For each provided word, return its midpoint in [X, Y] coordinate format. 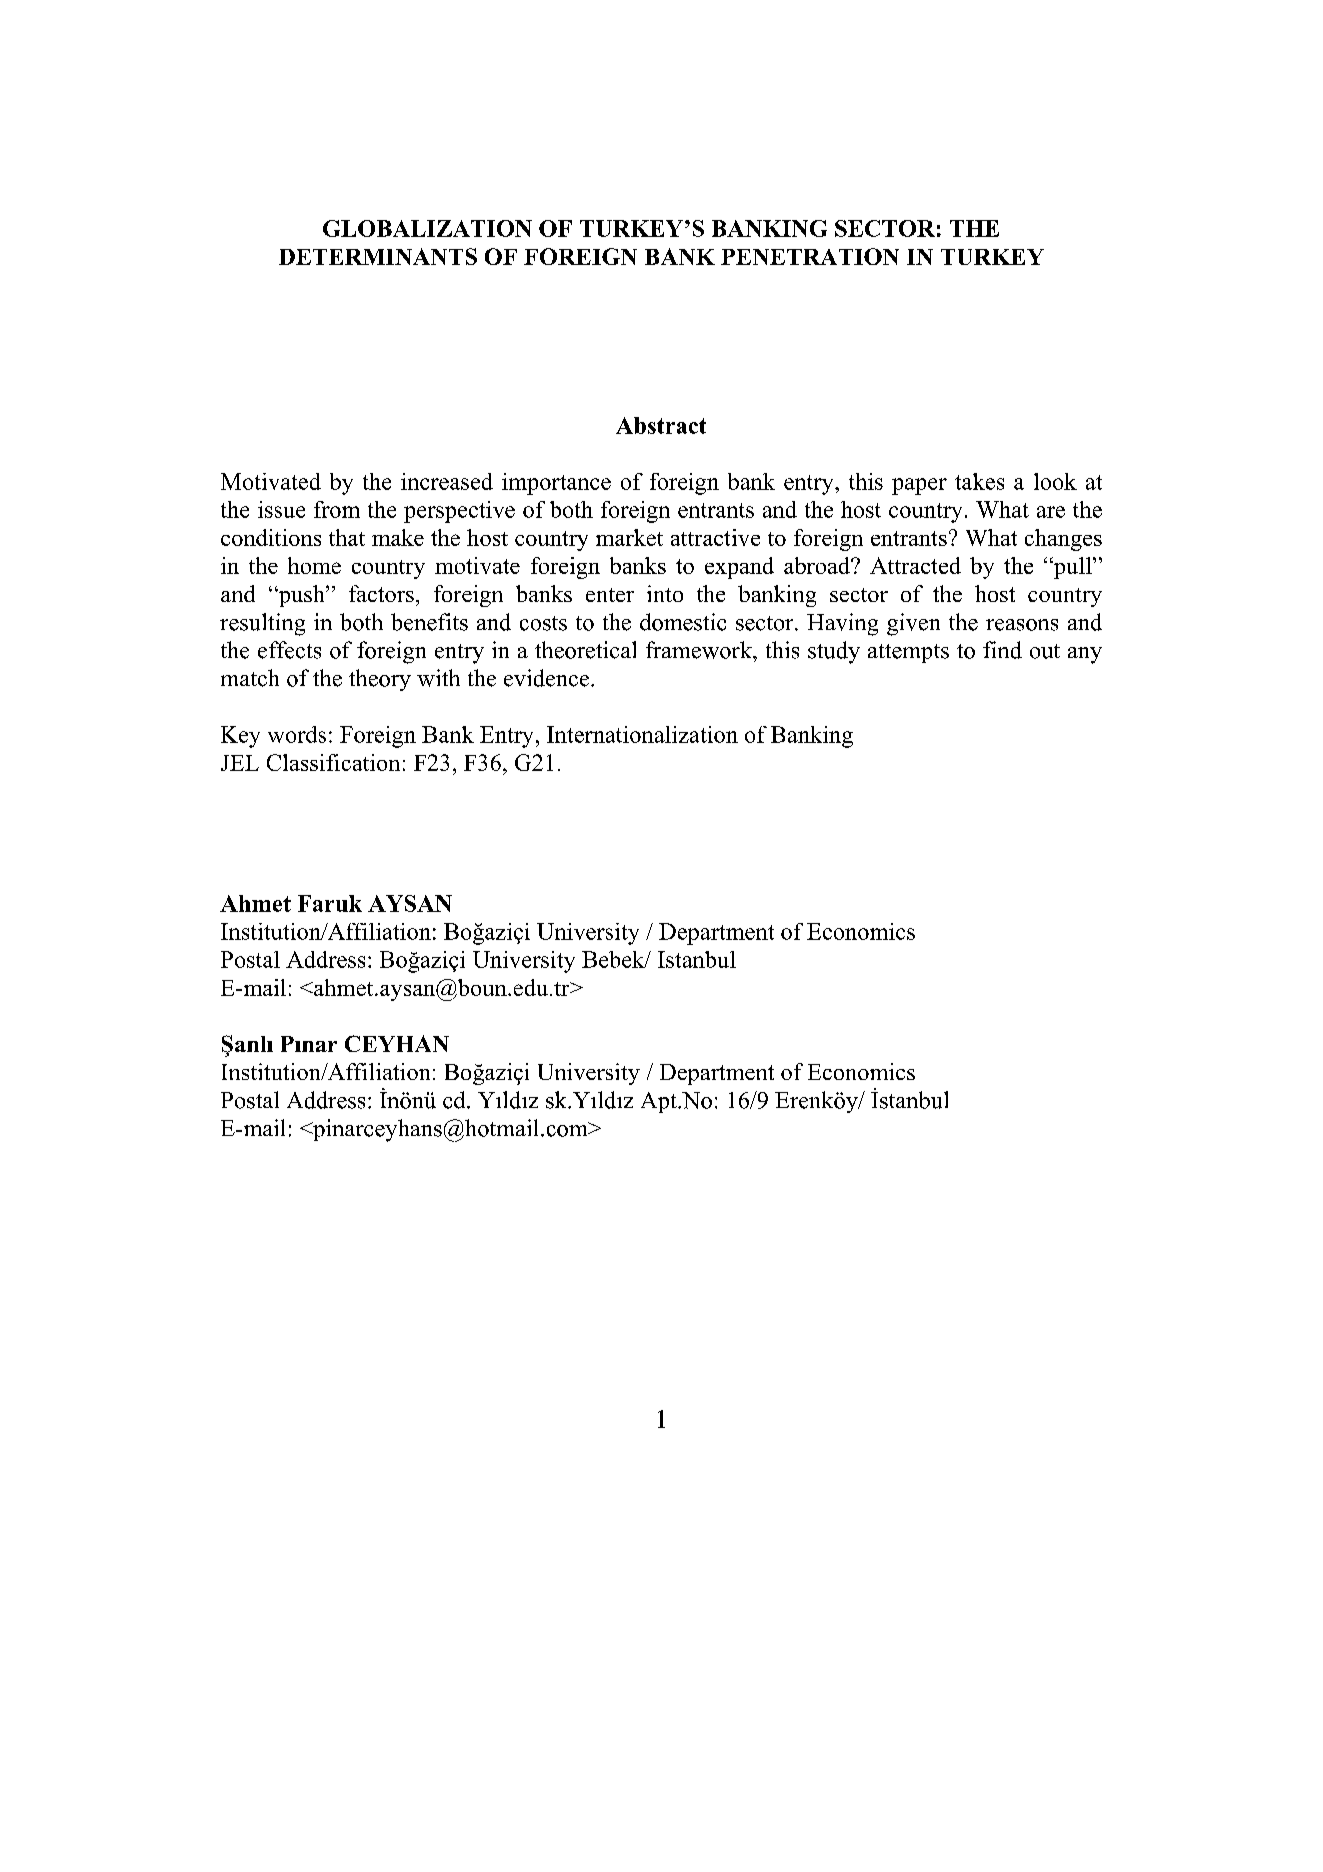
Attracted [915, 565]
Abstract [661, 425]
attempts [908, 653]
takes [979, 481]
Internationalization [642, 734]
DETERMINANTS [378, 256]
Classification [333, 762]
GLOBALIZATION [427, 228]
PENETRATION [810, 256]
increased [447, 481]
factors [381, 593]
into [665, 593]
